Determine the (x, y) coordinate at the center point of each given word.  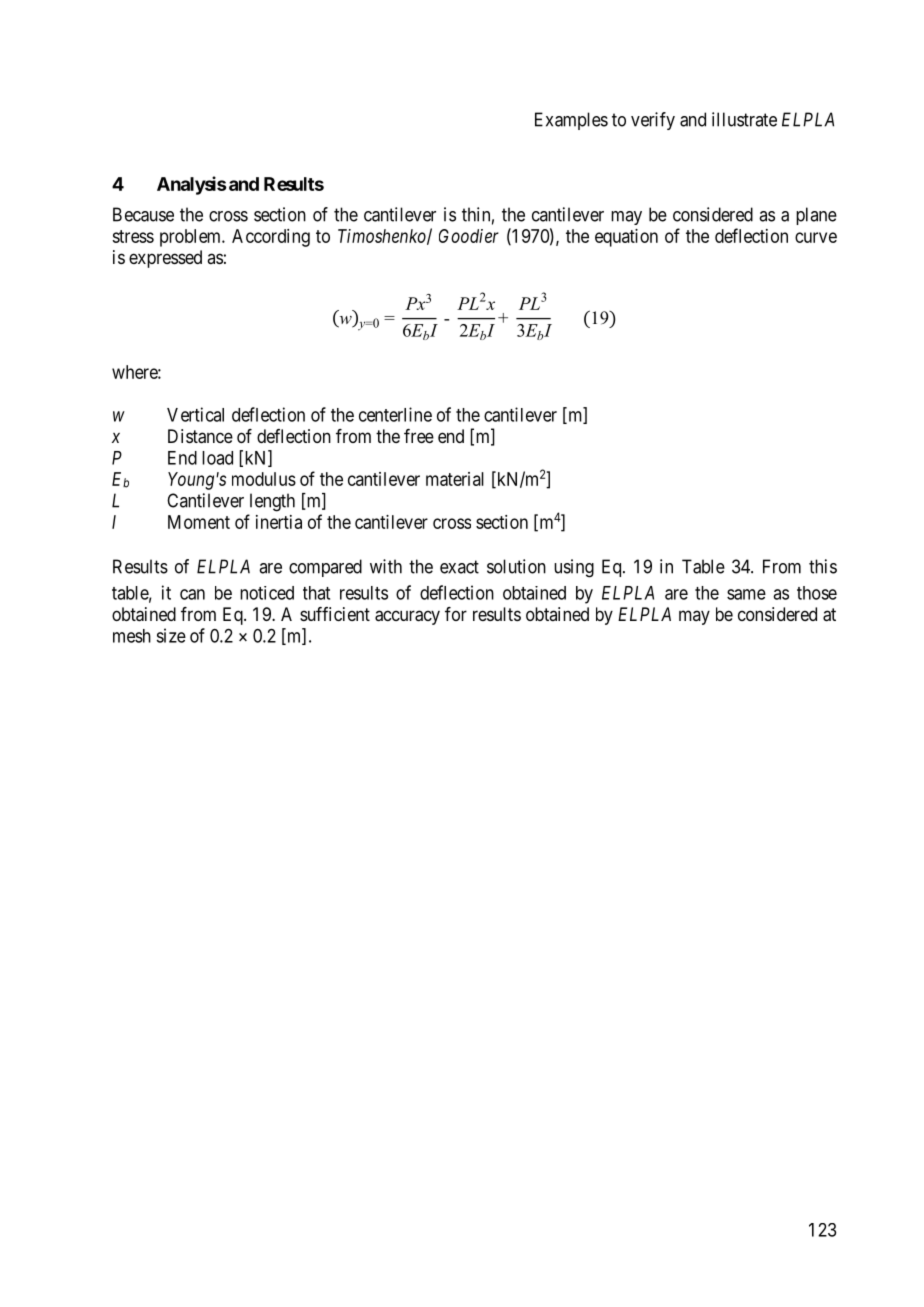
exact (459, 567)
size (171, 635)
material (455, 479)
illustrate (744, 119)
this (823, 566)
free (419, 436)
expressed (165, 259)
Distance (200, 436)
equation (626, 238)
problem (191, 238)
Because (143, 214)
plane (816, 216)
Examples (571, 121)
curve (816, 237)
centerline (395, 414)
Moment (199, 522)
